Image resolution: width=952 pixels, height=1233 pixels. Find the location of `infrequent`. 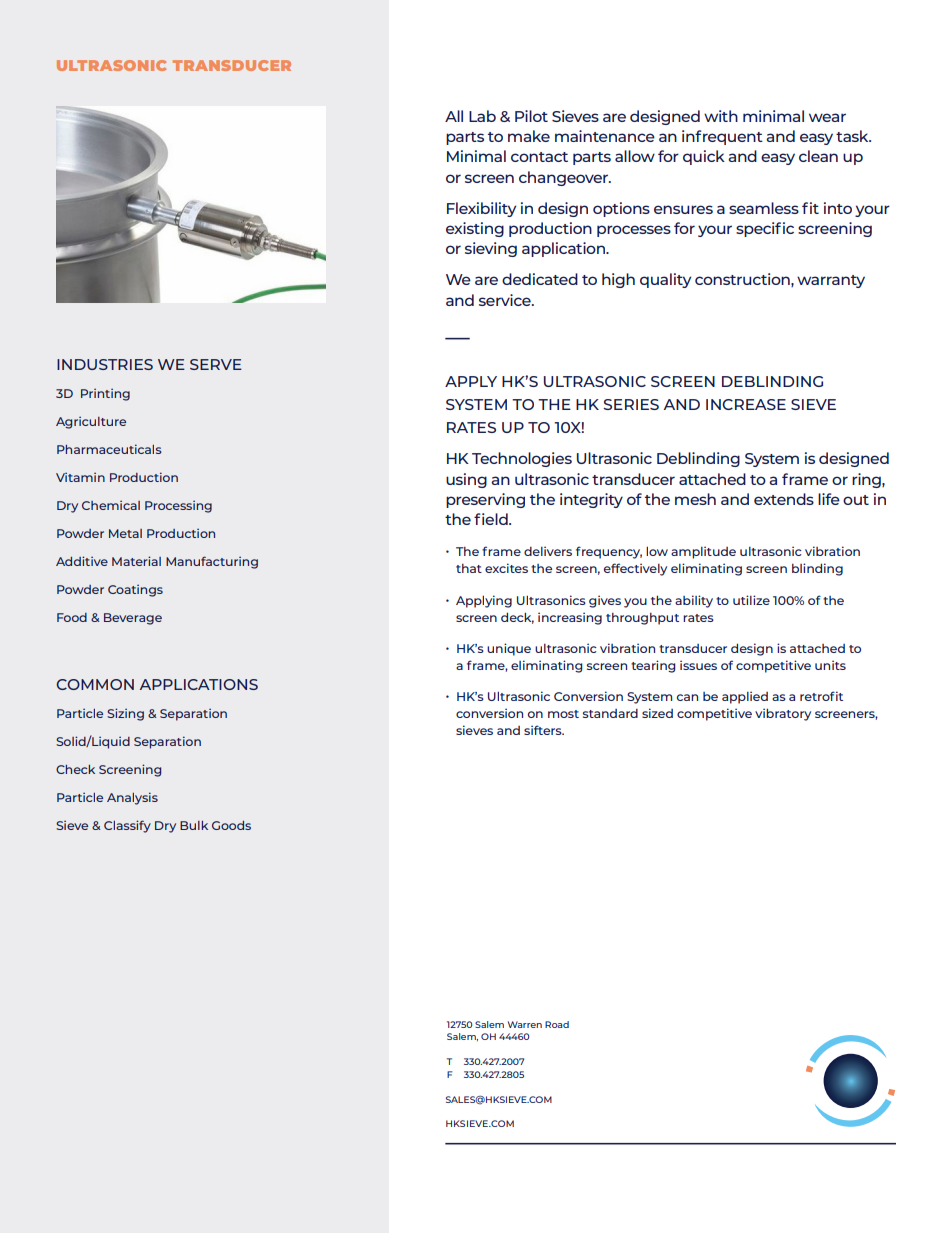

infrequent is located at coordinates (722, 137).
